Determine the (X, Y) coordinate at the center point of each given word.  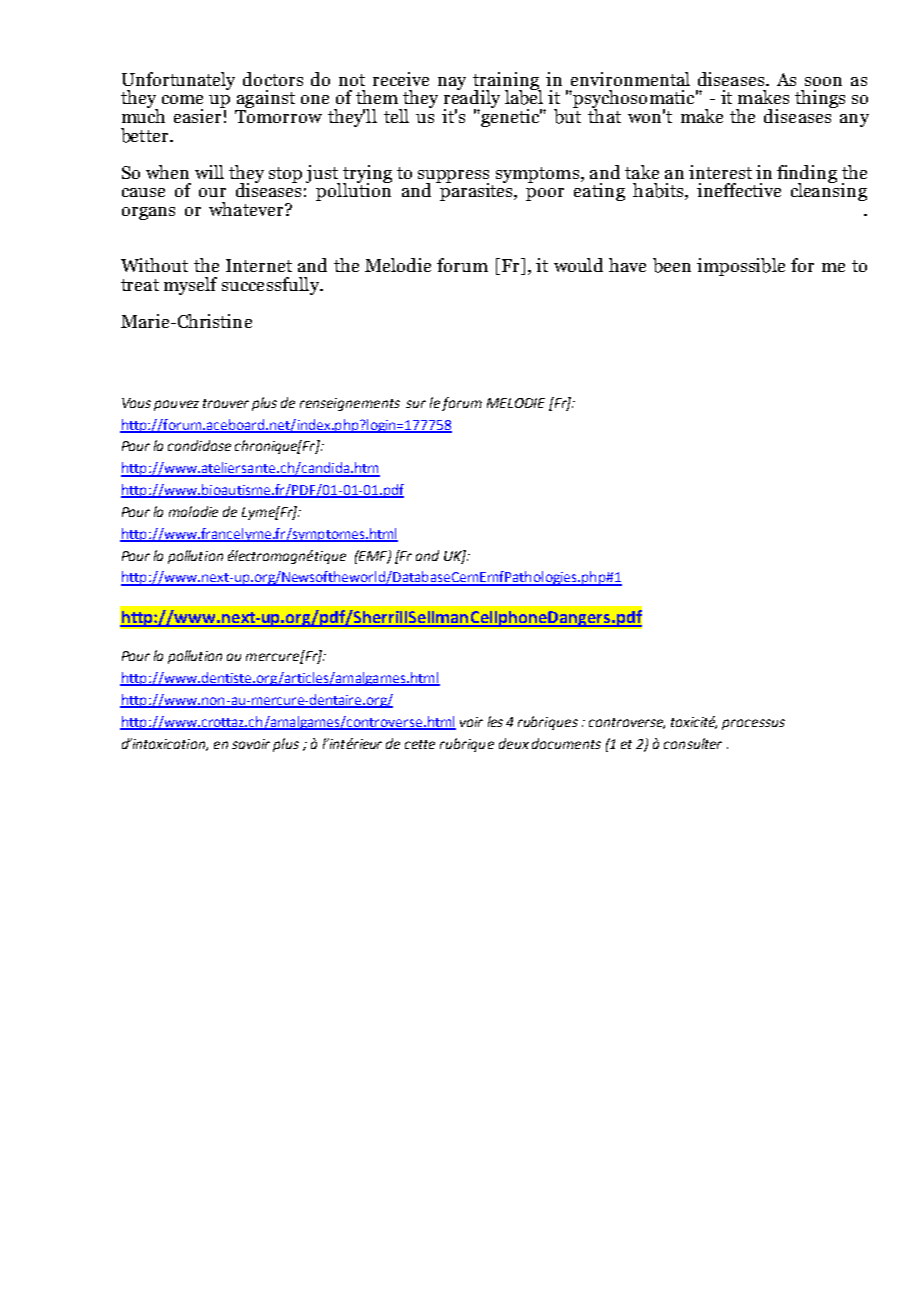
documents (566, 743)
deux (514, 743)
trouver (226, 403)
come (182, 99)
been (672, 265)
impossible (741, 267)
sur (416, 404)
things (820, 99)
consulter (693, 743)
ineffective (739, 190)
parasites (477, 191)
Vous (136, 403)
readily (472, 99)
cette (420, 744)
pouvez (176, 405)
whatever (247, 209)
